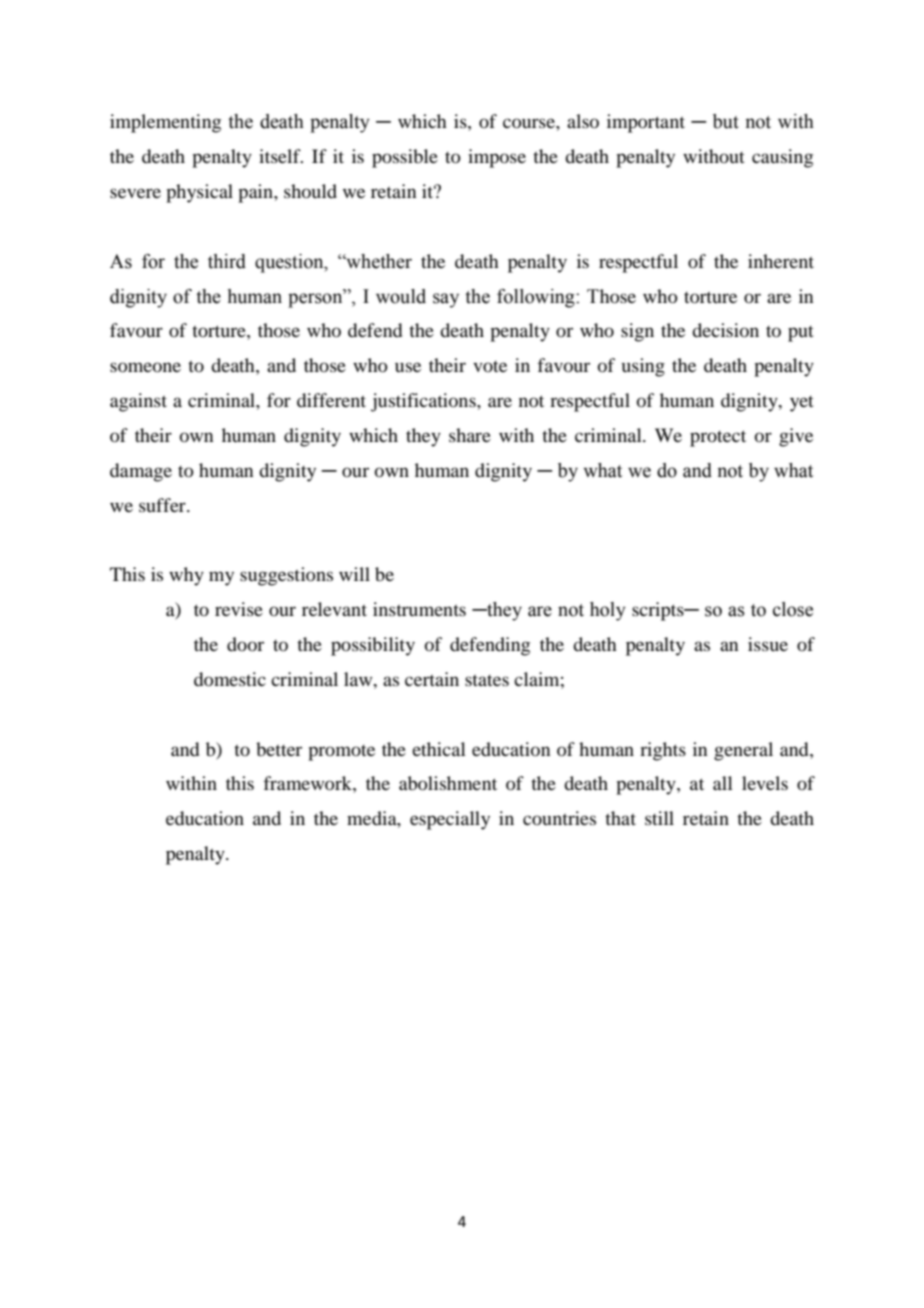 The image size is (924, 1308). What do you see at coordinates (659, 611) in the screenshot?
I see `scripts` at bounding box center [659, 611].
